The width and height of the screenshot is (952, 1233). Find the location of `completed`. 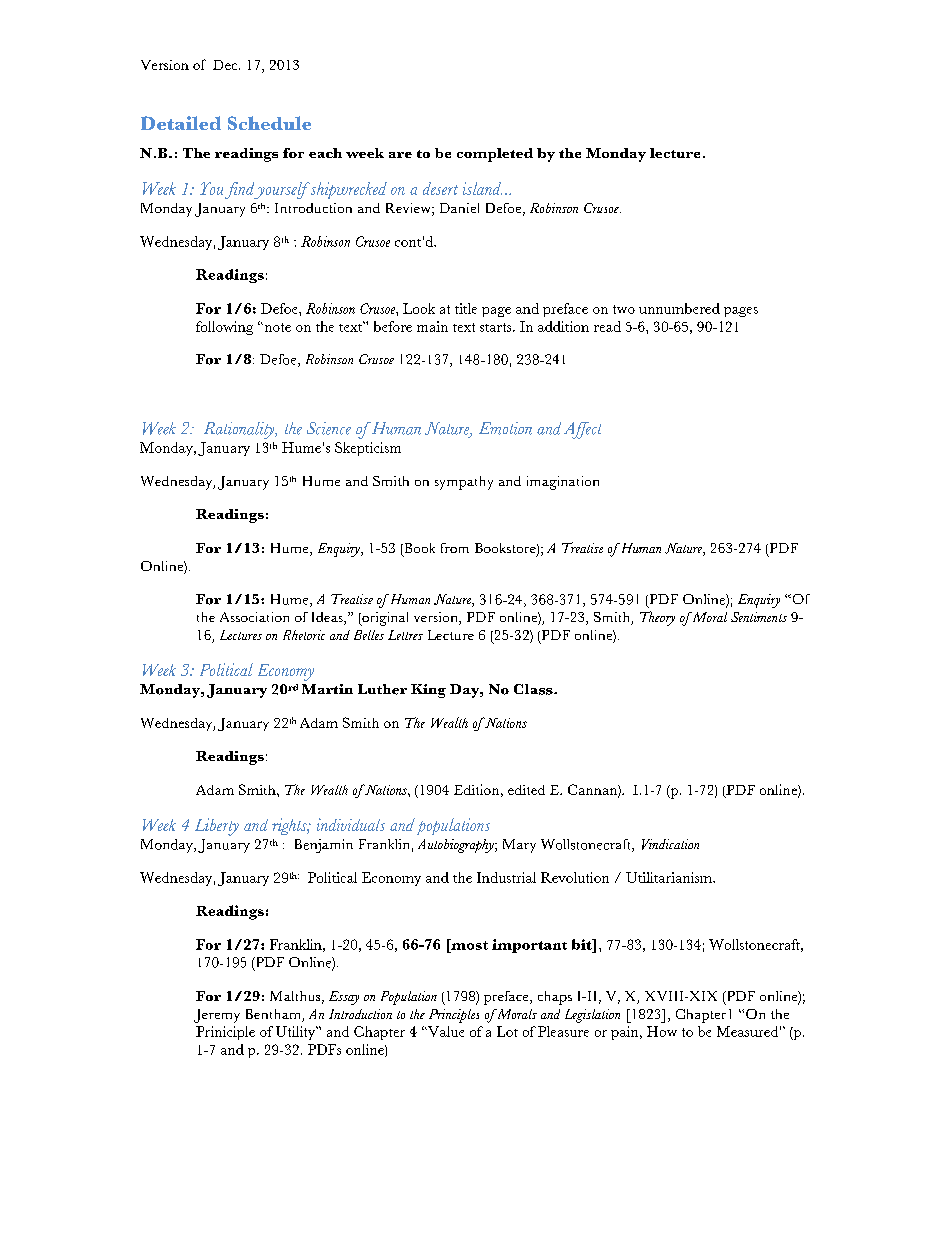

completed is located at coordinates (495, 155).
